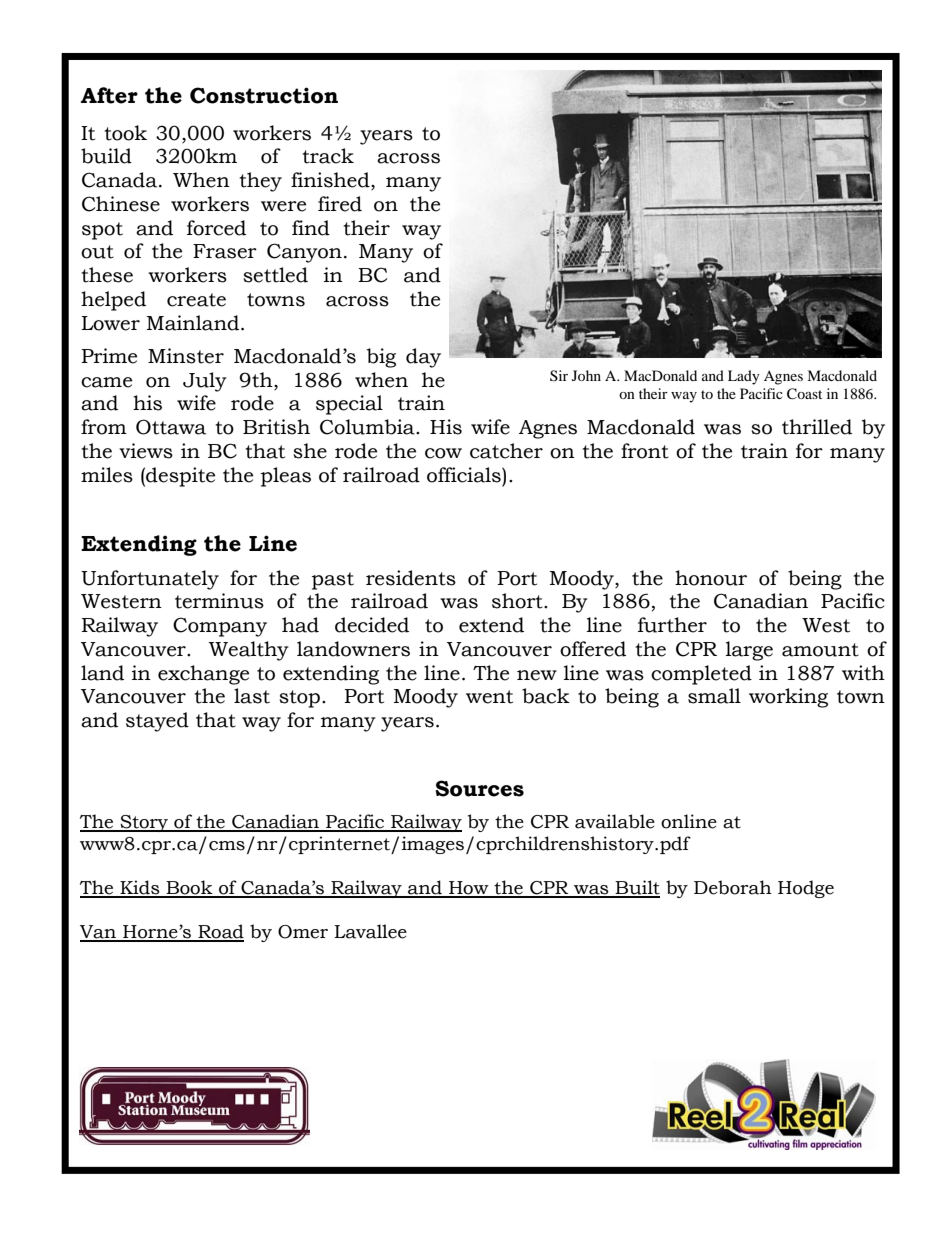  I want to click on Hodge, so click(806, 889).
